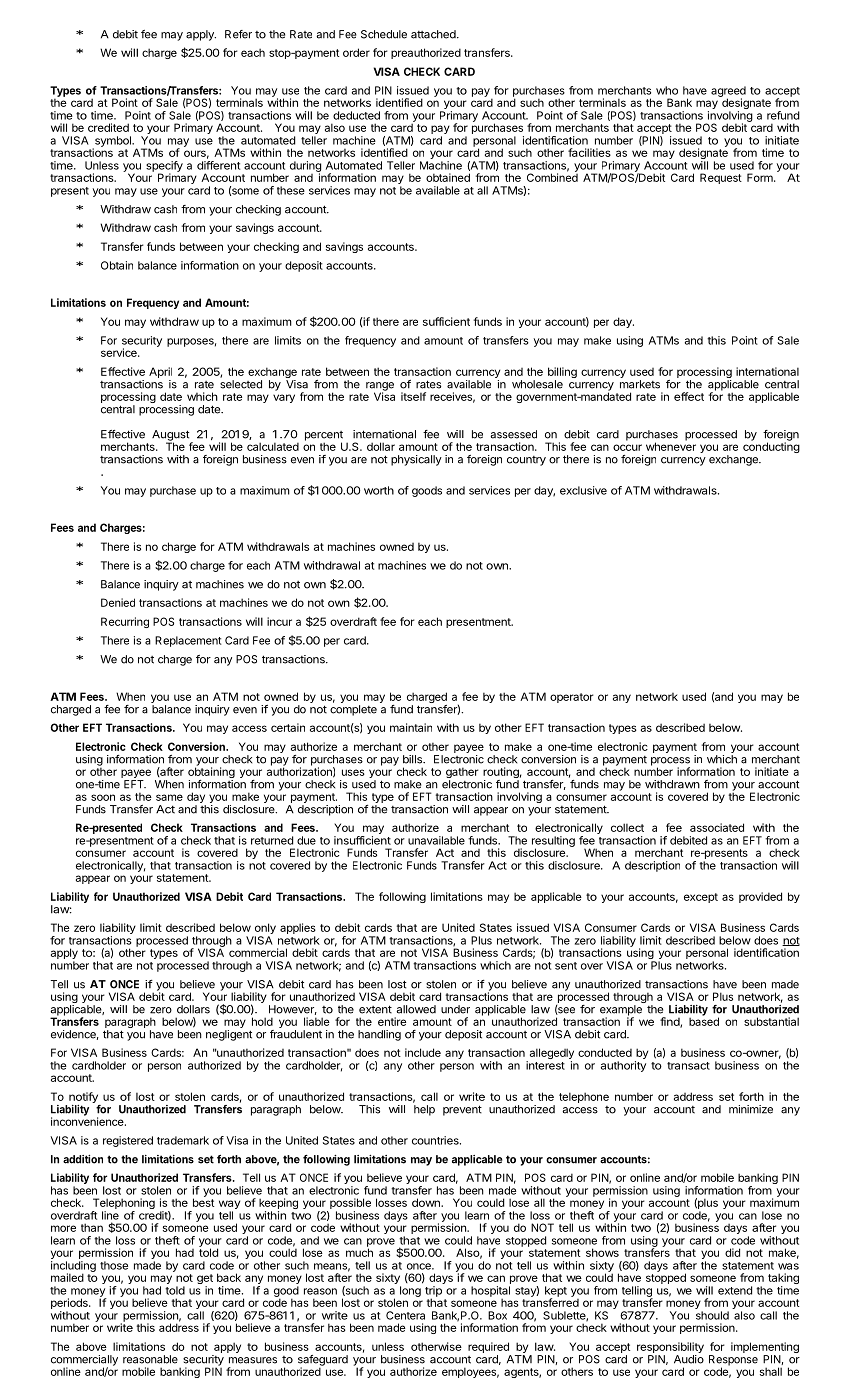 This screenshot has height=1400, width=849. What do you see at coordinates (188, 641) in the screenshot?
I see `Replacement` at bounding box center [188, 641].
